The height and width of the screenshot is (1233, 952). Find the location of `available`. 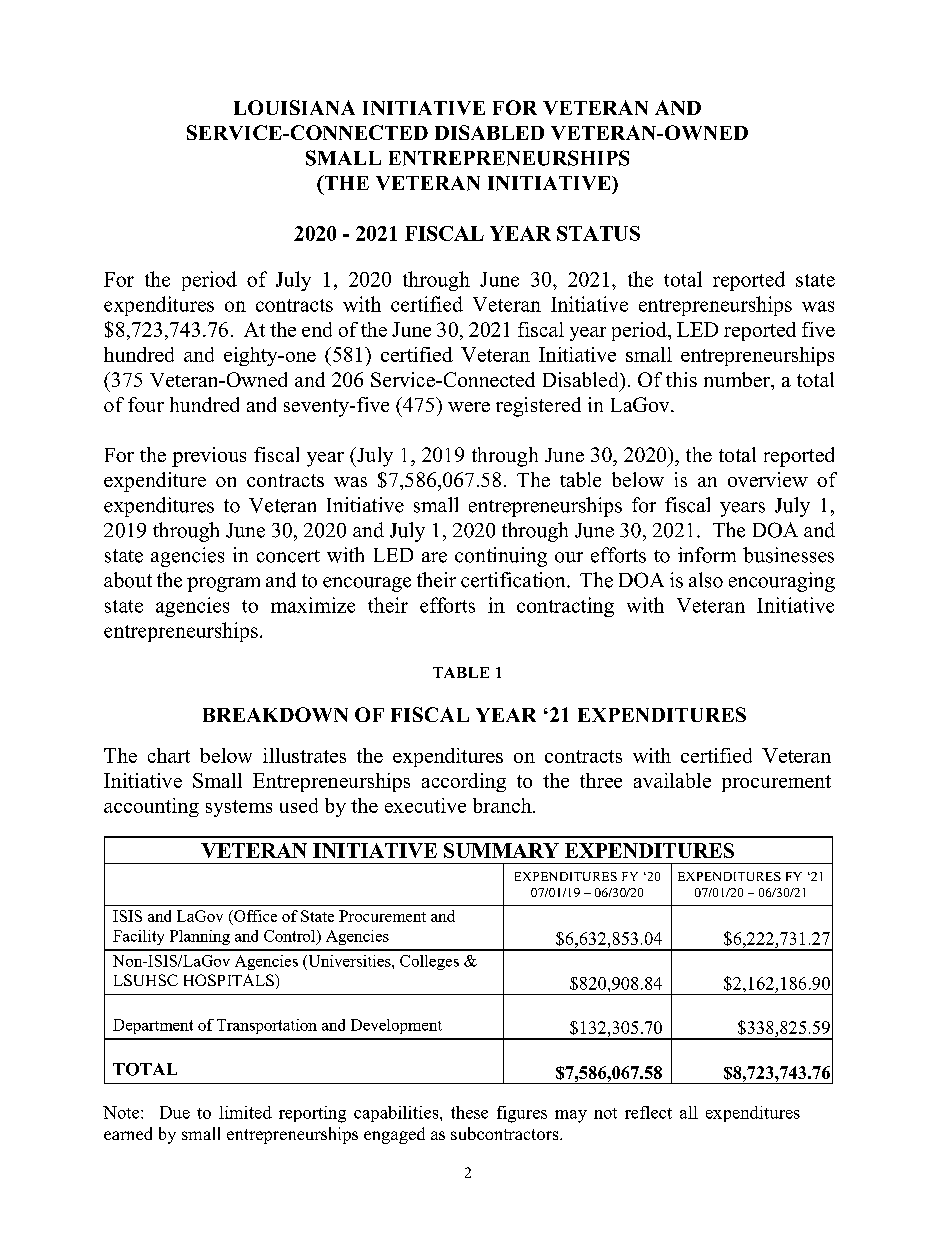

available is located at coordinates (672, 780).
